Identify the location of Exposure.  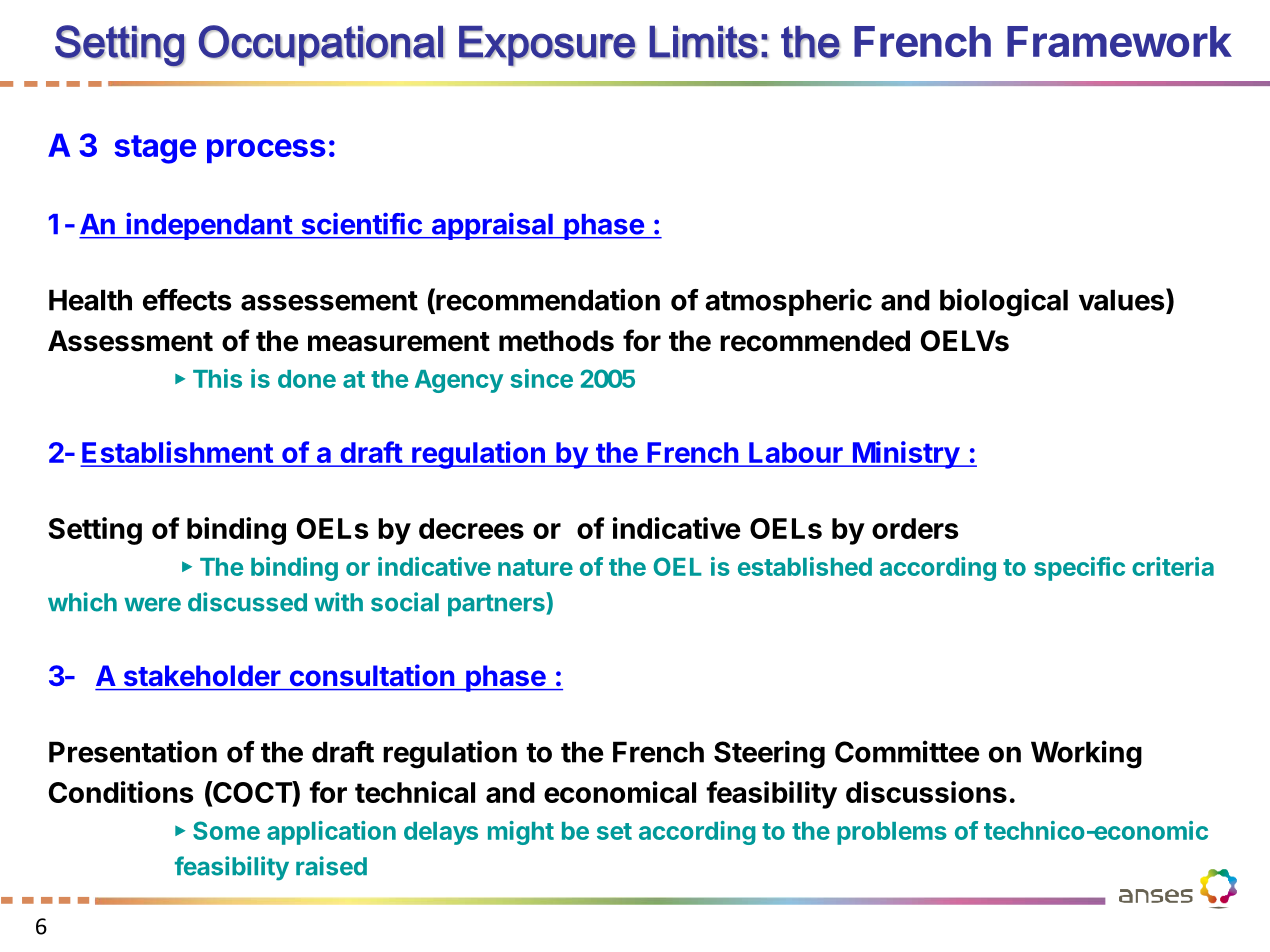
(547, 46).
